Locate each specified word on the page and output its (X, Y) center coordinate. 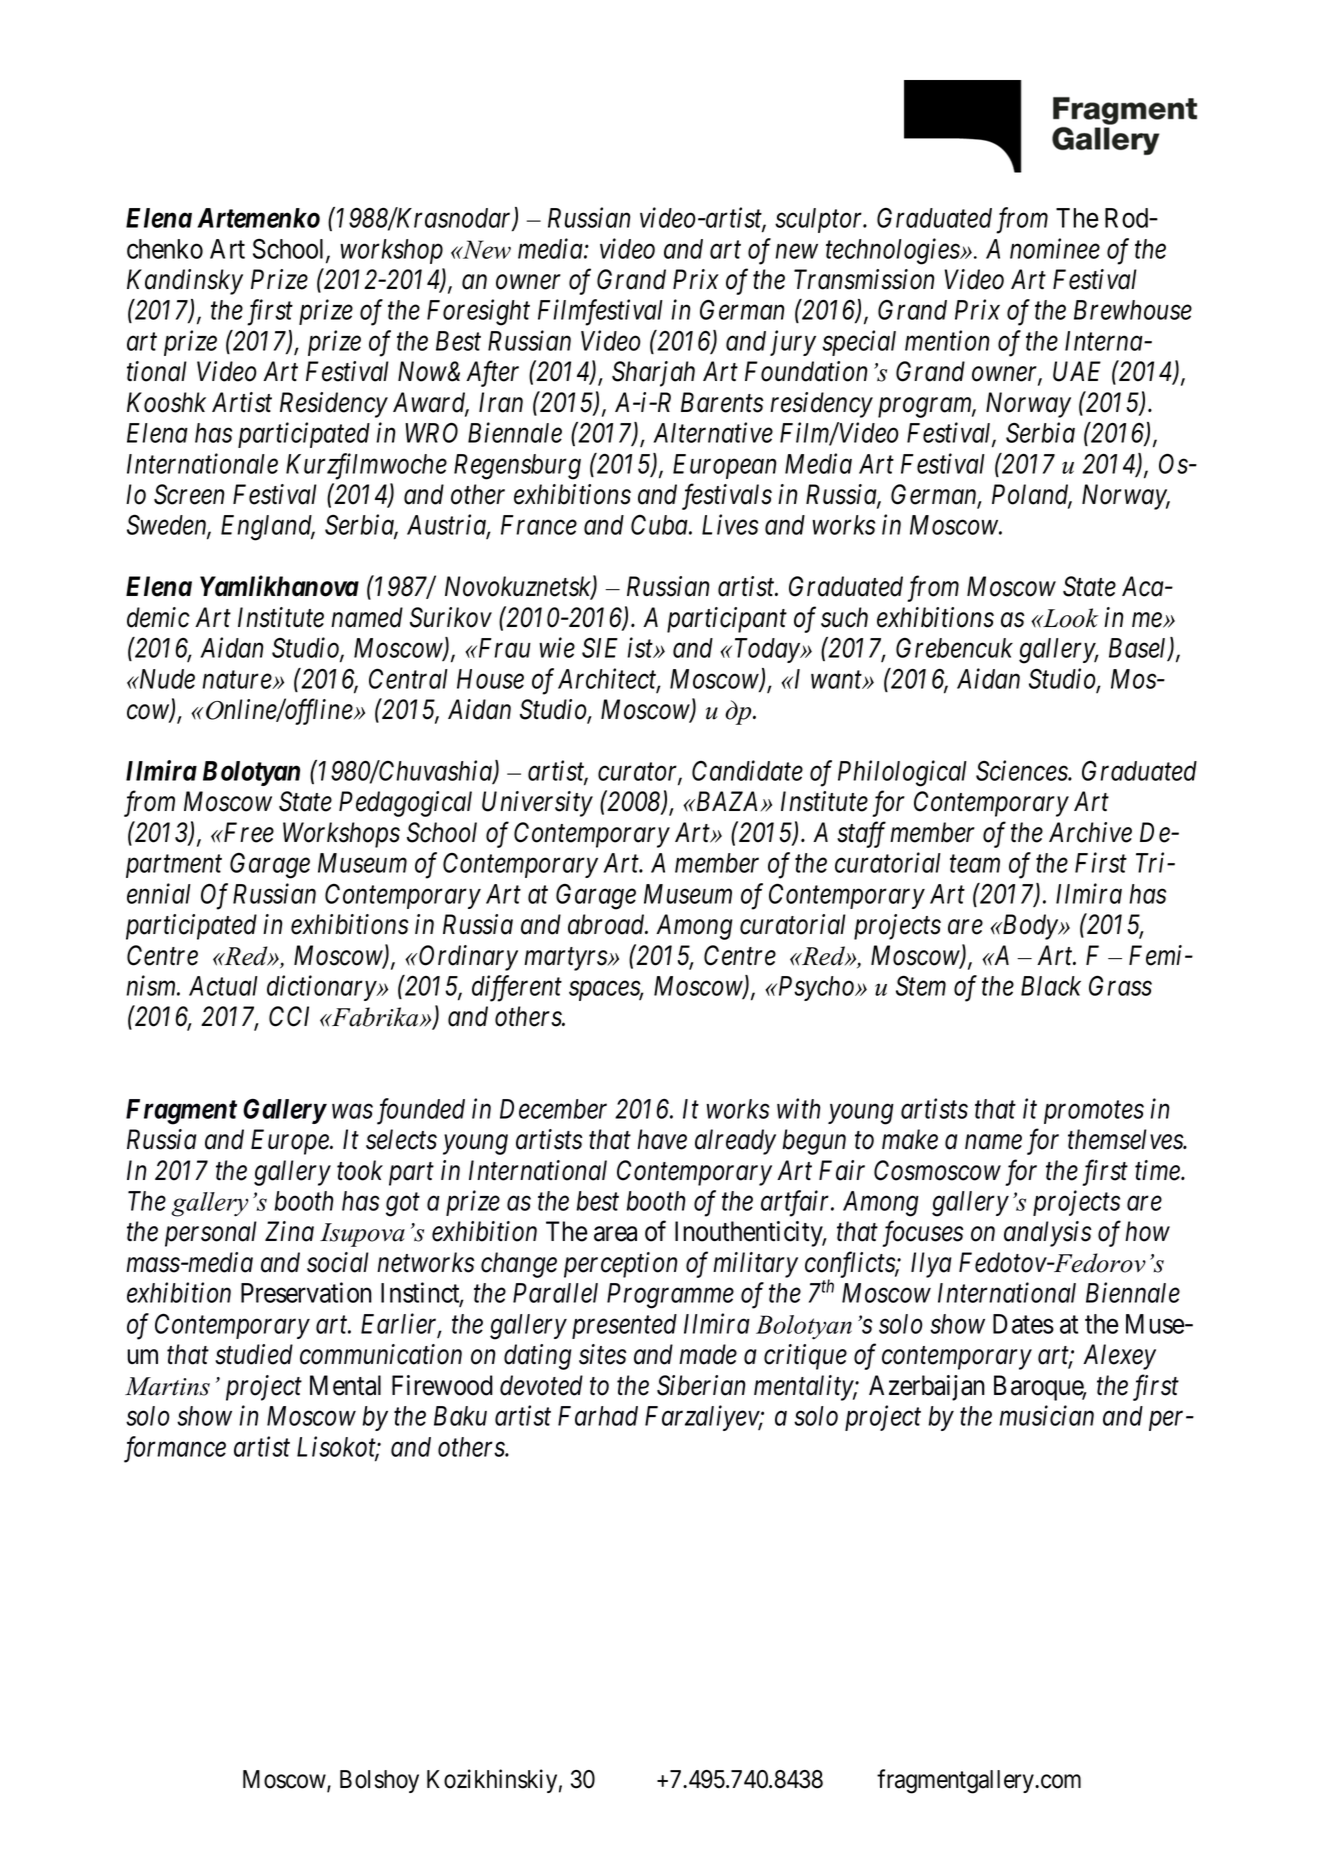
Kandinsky (185, 282)
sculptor (820, 220)
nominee (1055, 249)
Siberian (701, 1385)
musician (1046, 1416)
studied (254, 1354)
